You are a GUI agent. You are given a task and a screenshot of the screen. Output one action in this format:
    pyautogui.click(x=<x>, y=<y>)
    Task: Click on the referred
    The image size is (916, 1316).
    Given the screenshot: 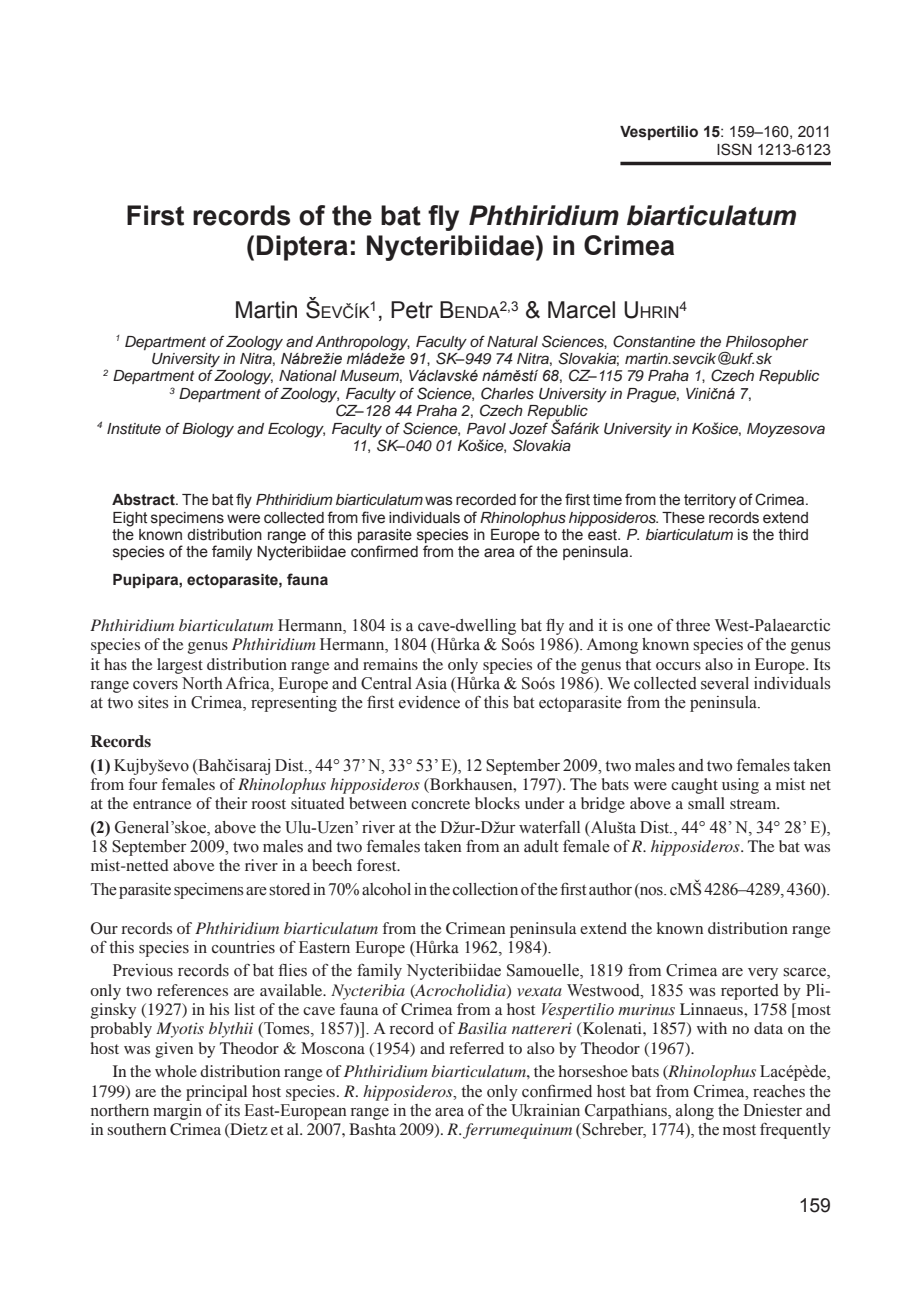 What is the action you would take?
    pyautogui.click(x=476, y=1048)
